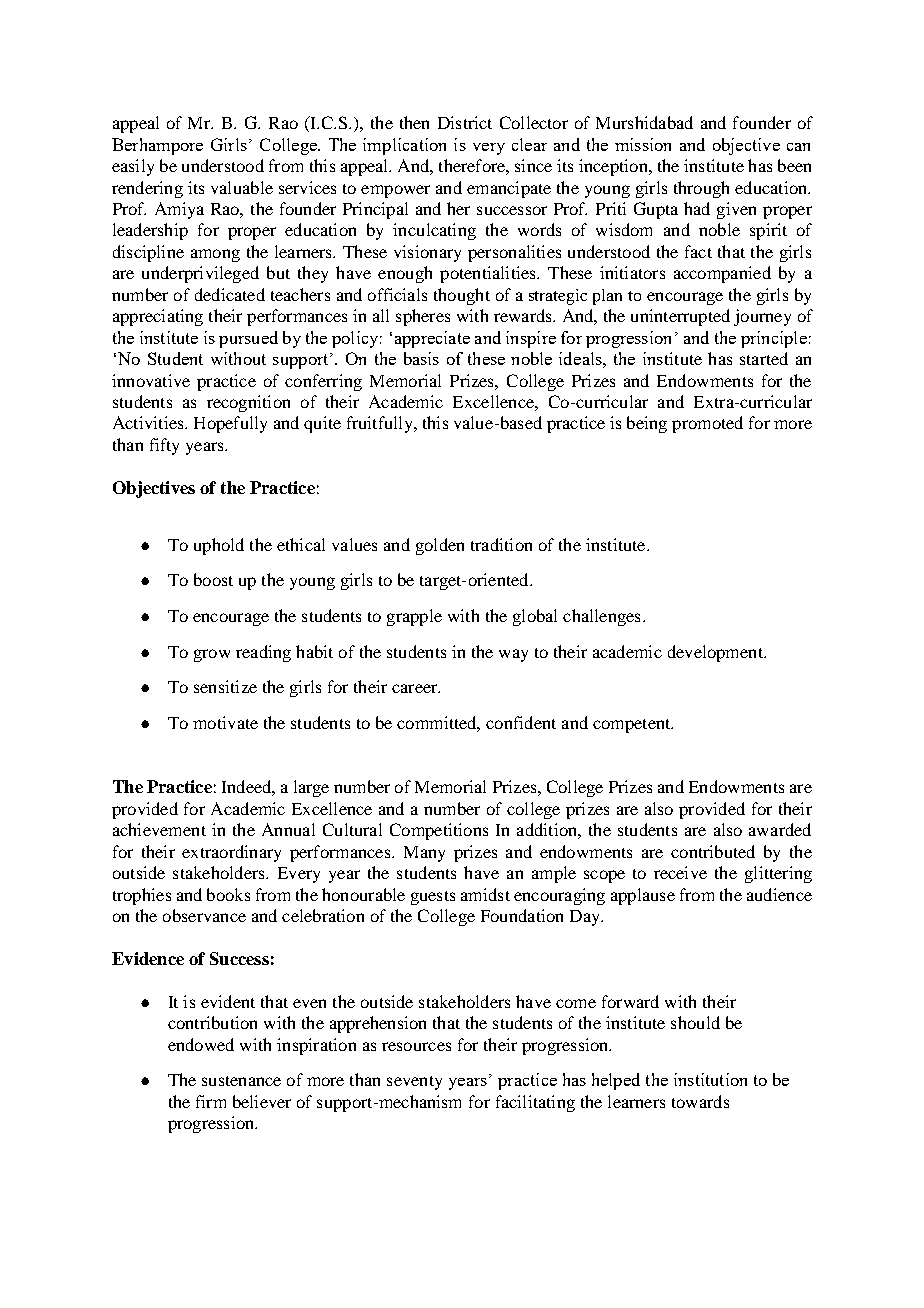 Image resolution: width=924 pixels, height=1308 pixels. Describe the element at coordinates (716, 653) in the screenshot. I see `development` at that location.
